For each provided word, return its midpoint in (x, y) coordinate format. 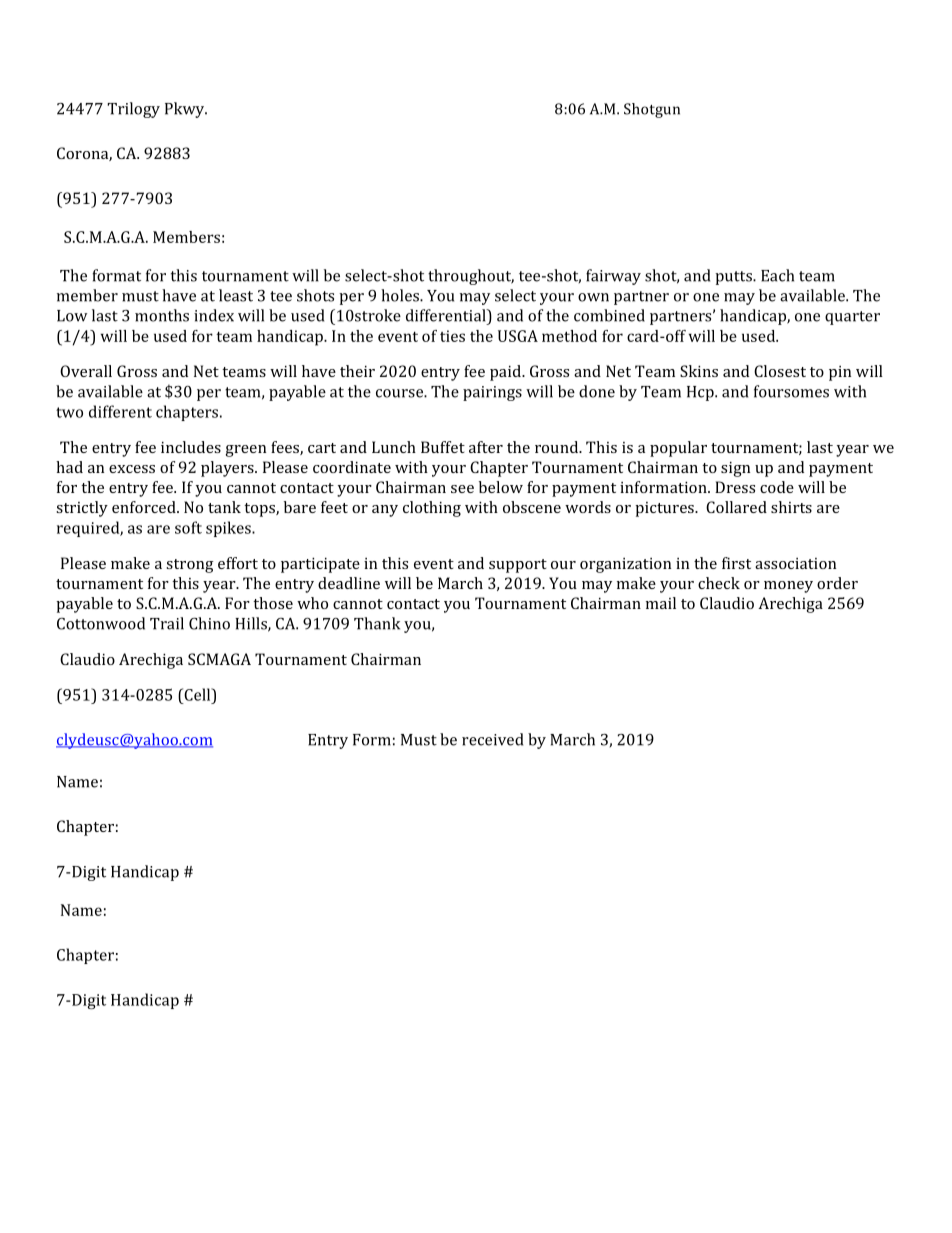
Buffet (443, 447)
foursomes (791, 391)
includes (191, 447)
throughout (471, 277)
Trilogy (133, 110)
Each (777, 275)
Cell (197, 694)
